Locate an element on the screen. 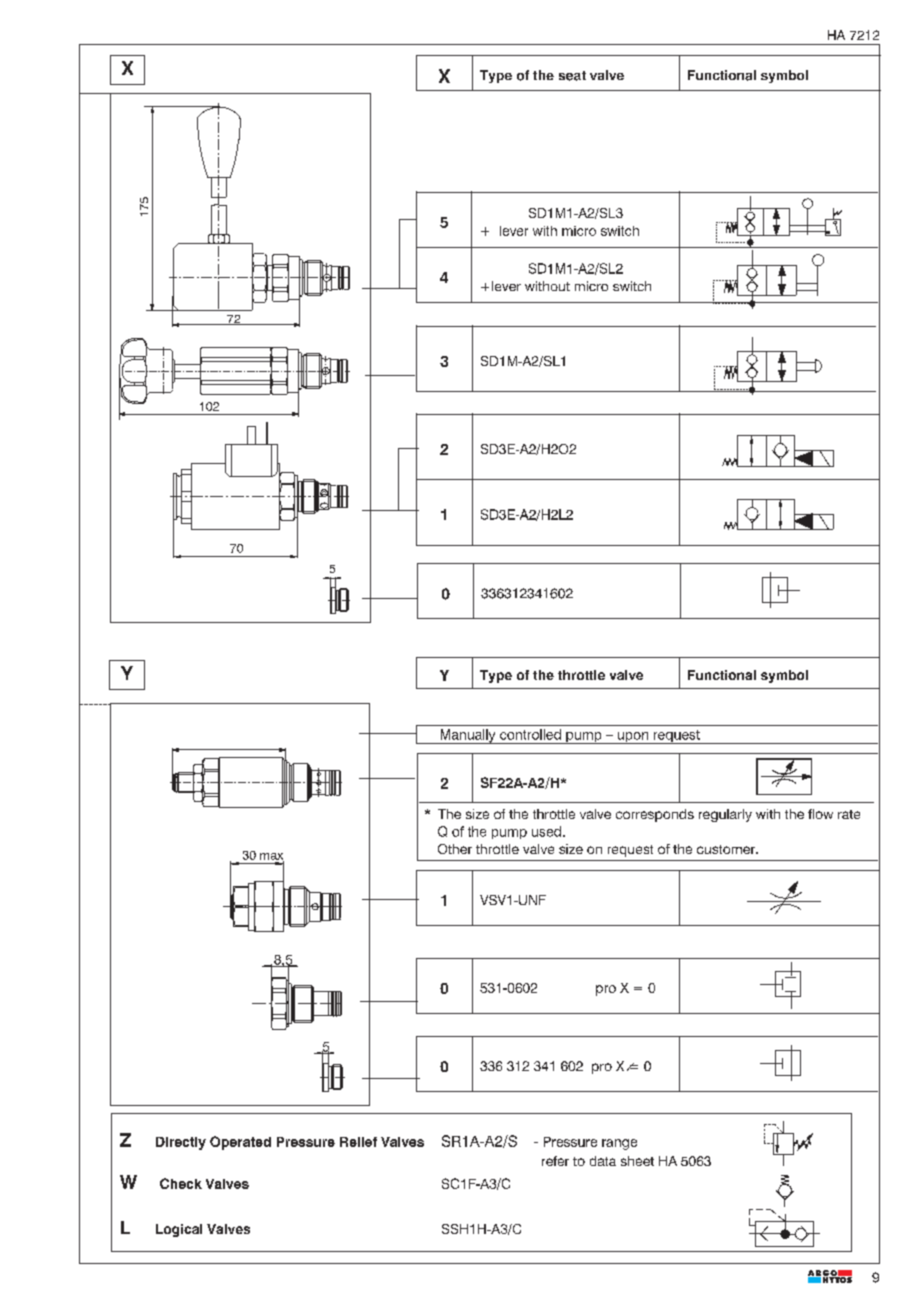 Image resolution: width=924 pixels, height=1308 pixels. seat is located at coordinates (572, 76).
